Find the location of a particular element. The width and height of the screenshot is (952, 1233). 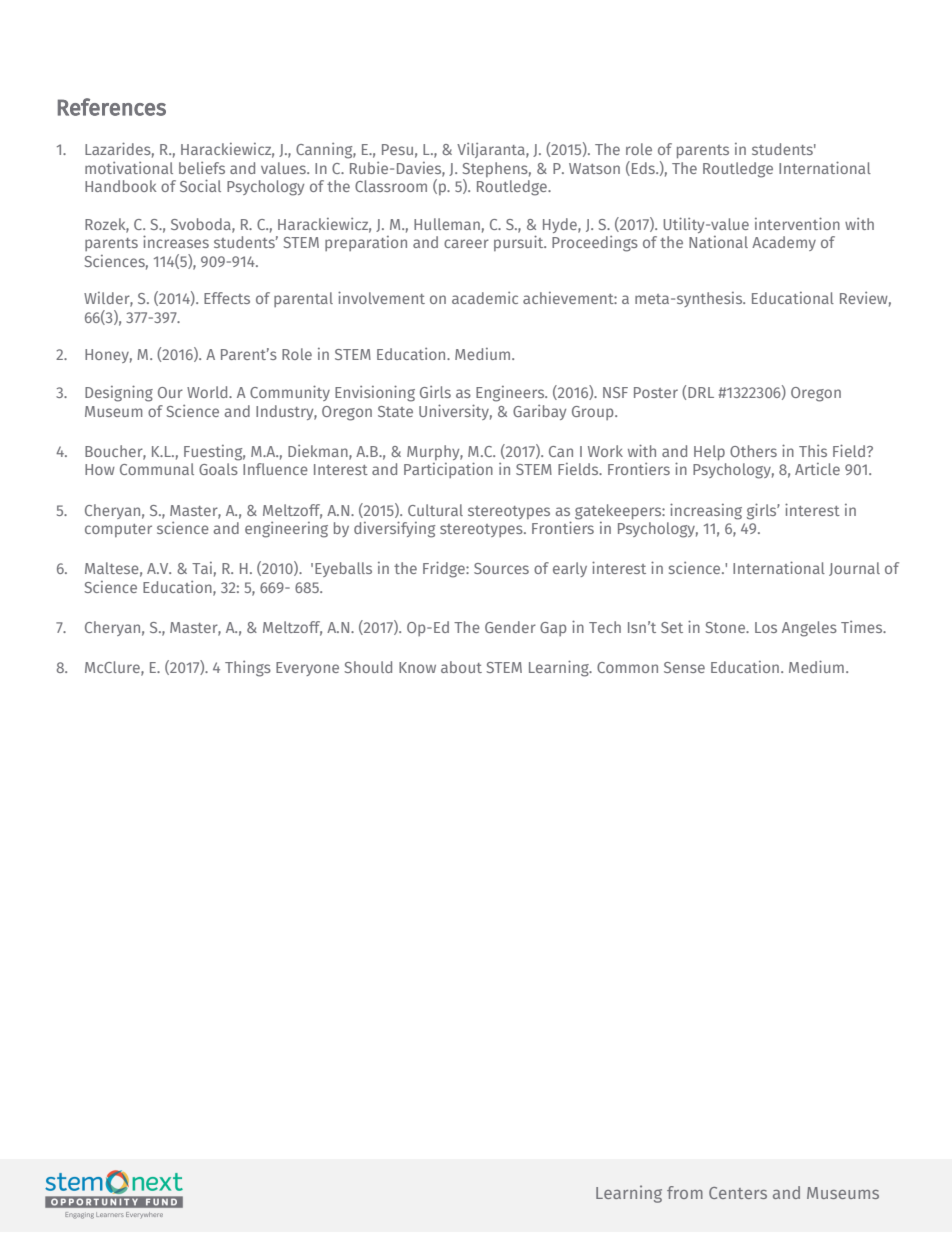

about is located at coordinates (461, 667).
